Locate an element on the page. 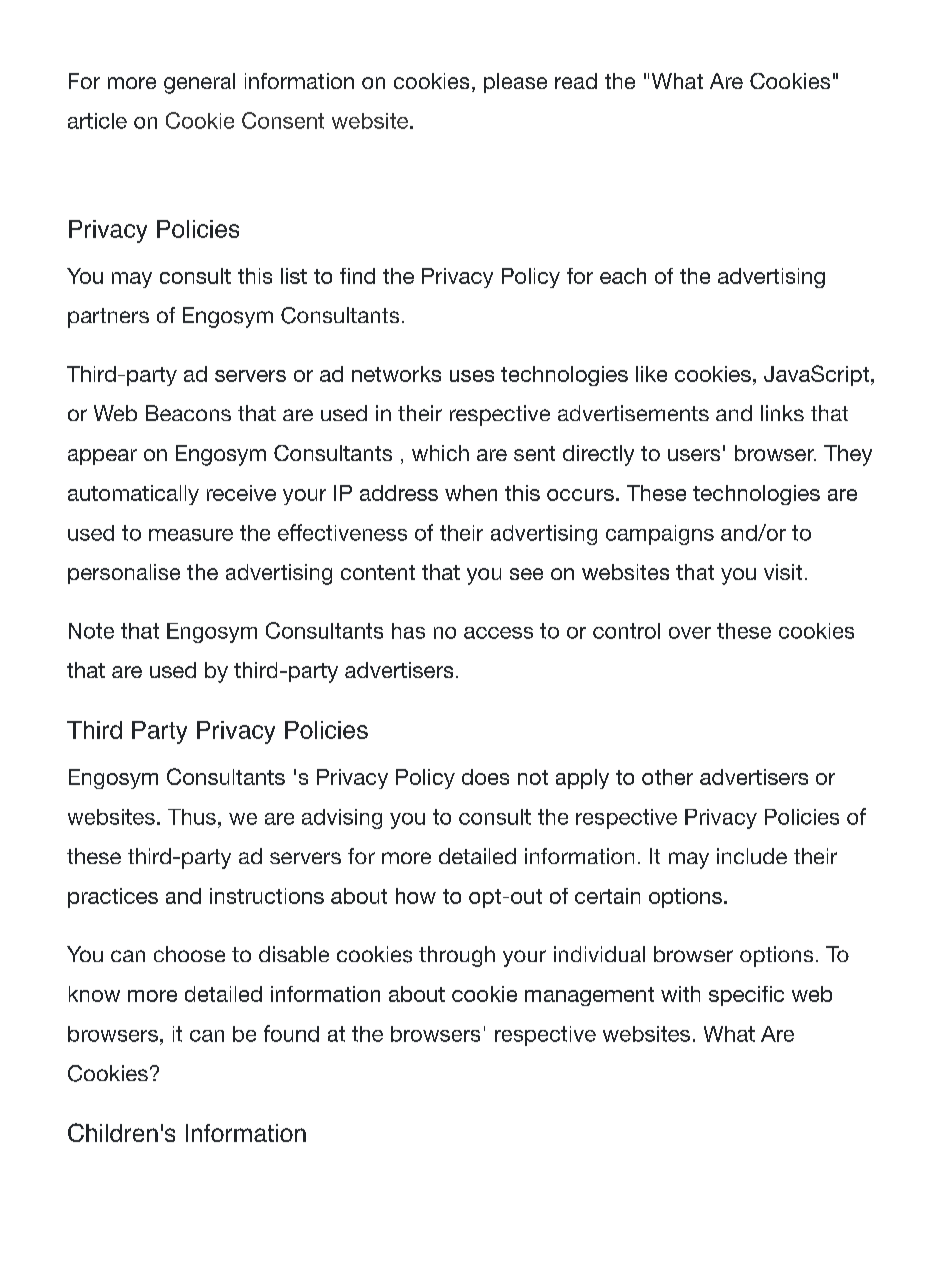 The image size is (952, 1270). please is located at coordinates (515, 83).
